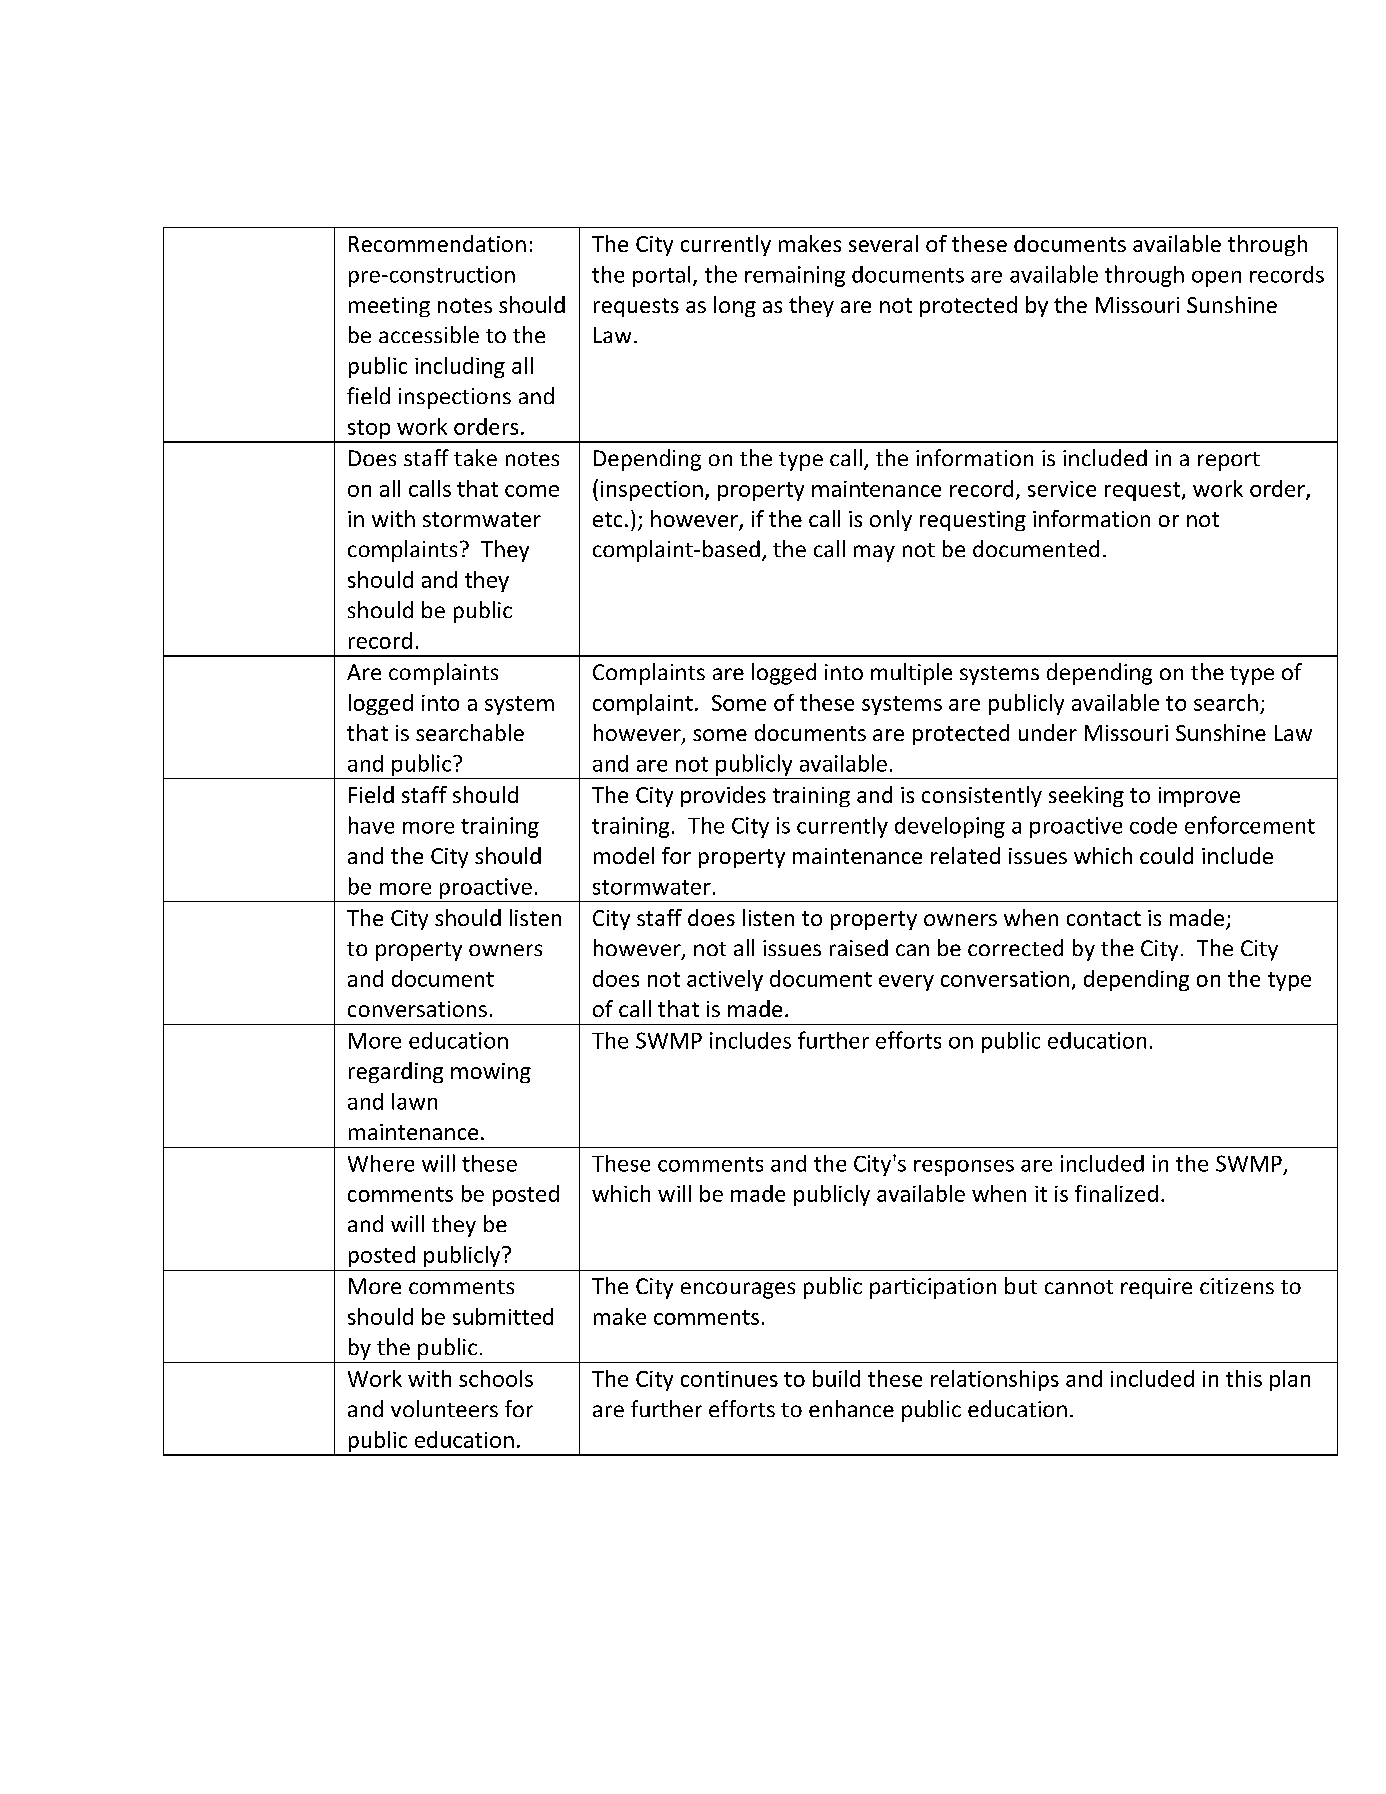  I want to click on have, so click(371, 825).
